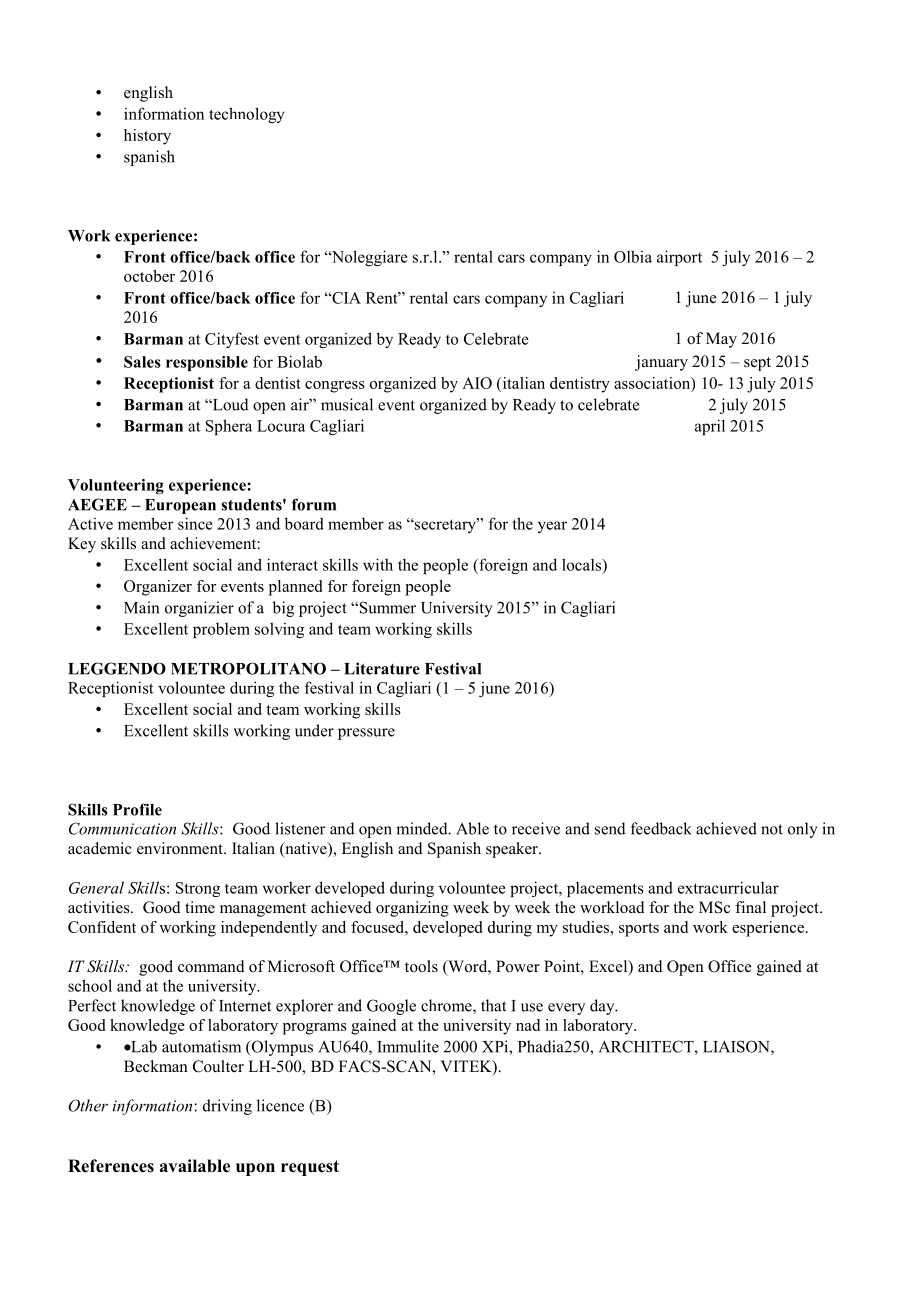  Describe the element at coordinates (728, 887) in the screenshot. I see `extracurricular` at that location.
